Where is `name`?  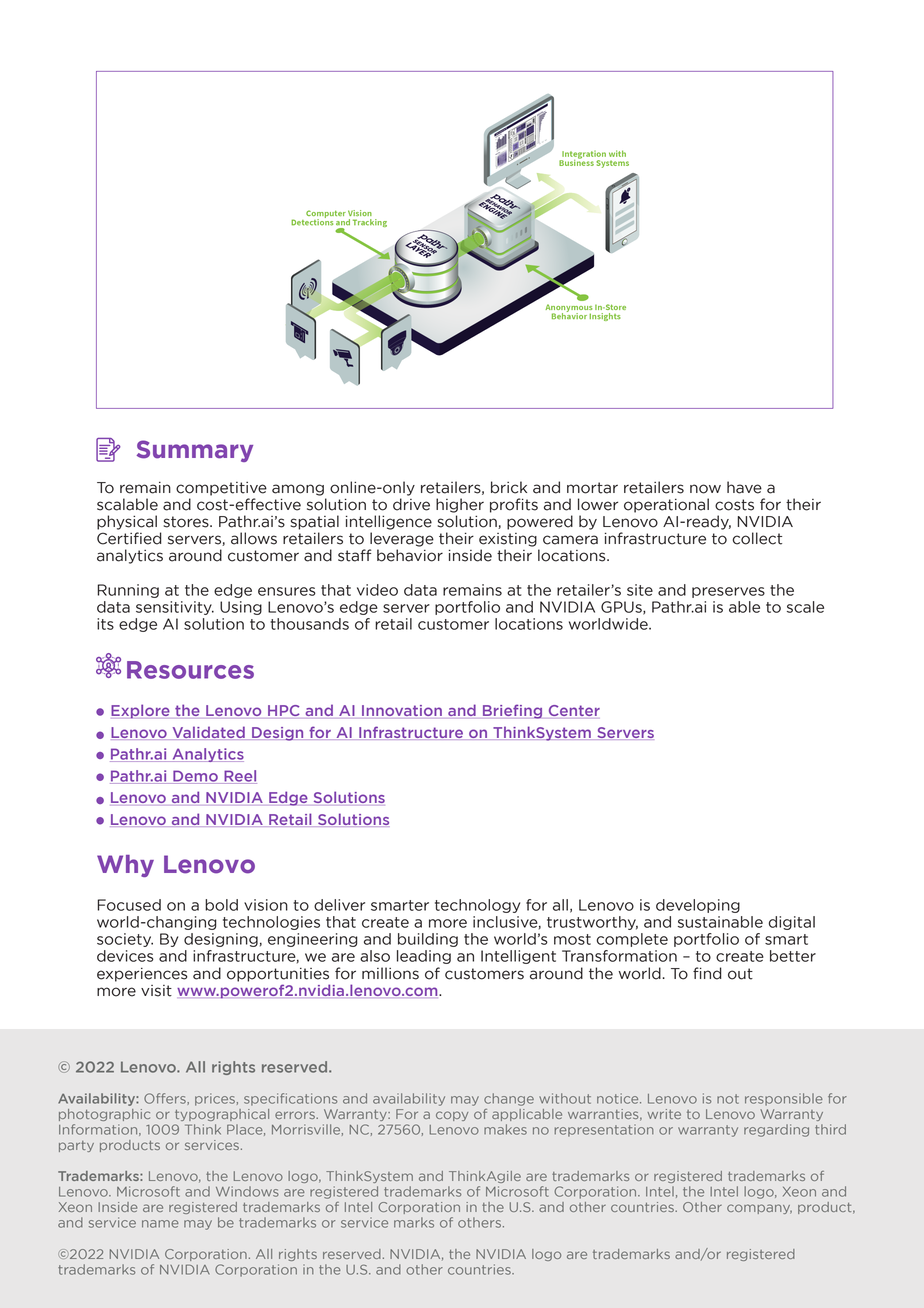 name is located at coordinates (160, 1224).
